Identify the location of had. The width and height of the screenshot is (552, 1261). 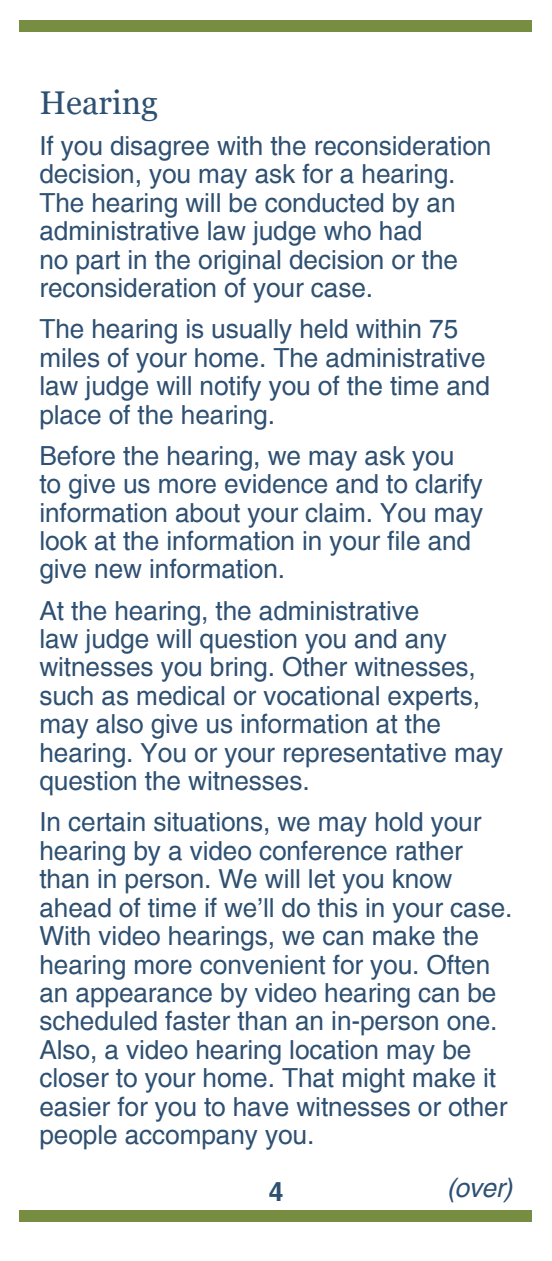
(400, 231).
